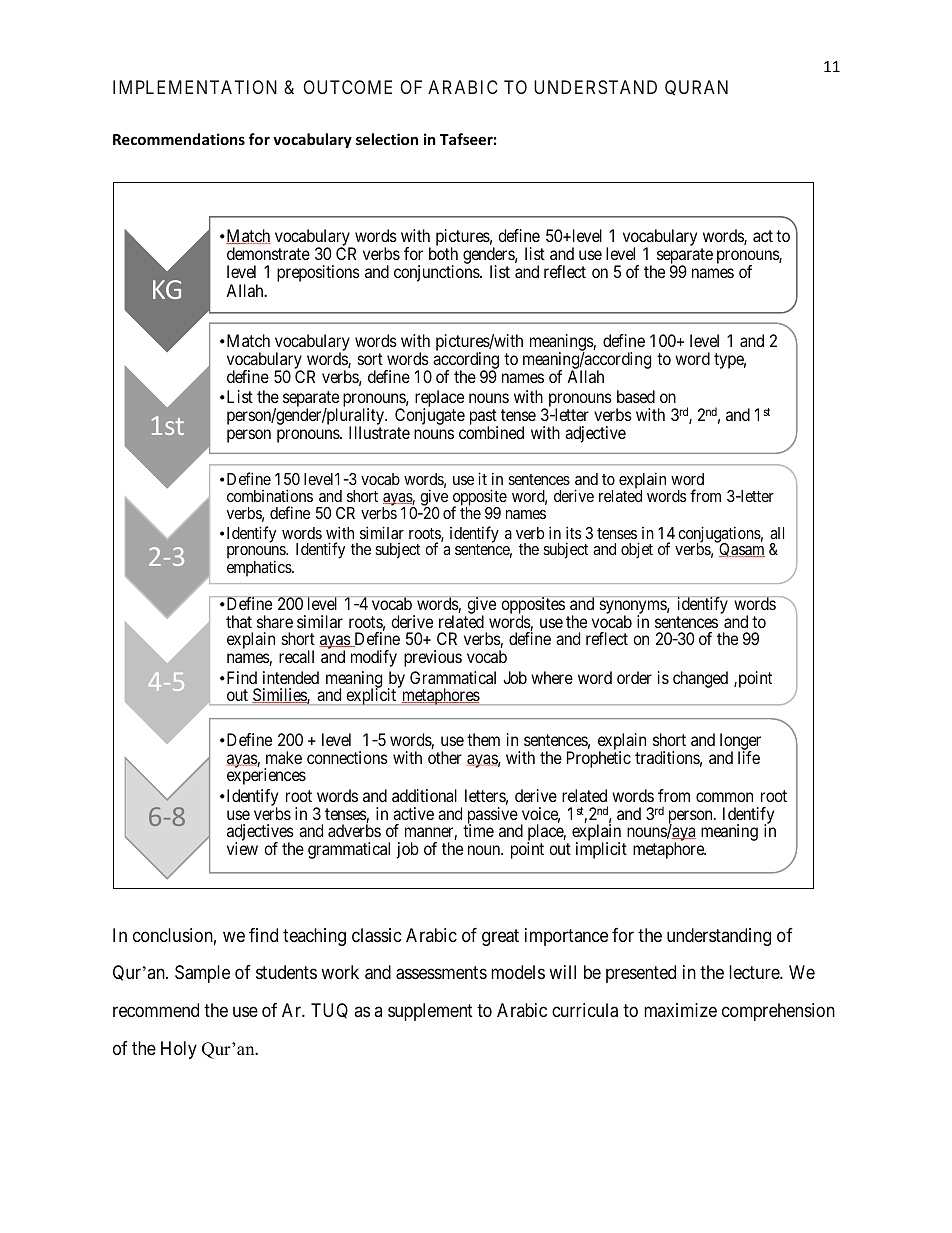 The image size is (952, 1233). What do you see at coordinates (437, 273) in the image?
I see `conjunctions` at bounding box center [437, 273].
